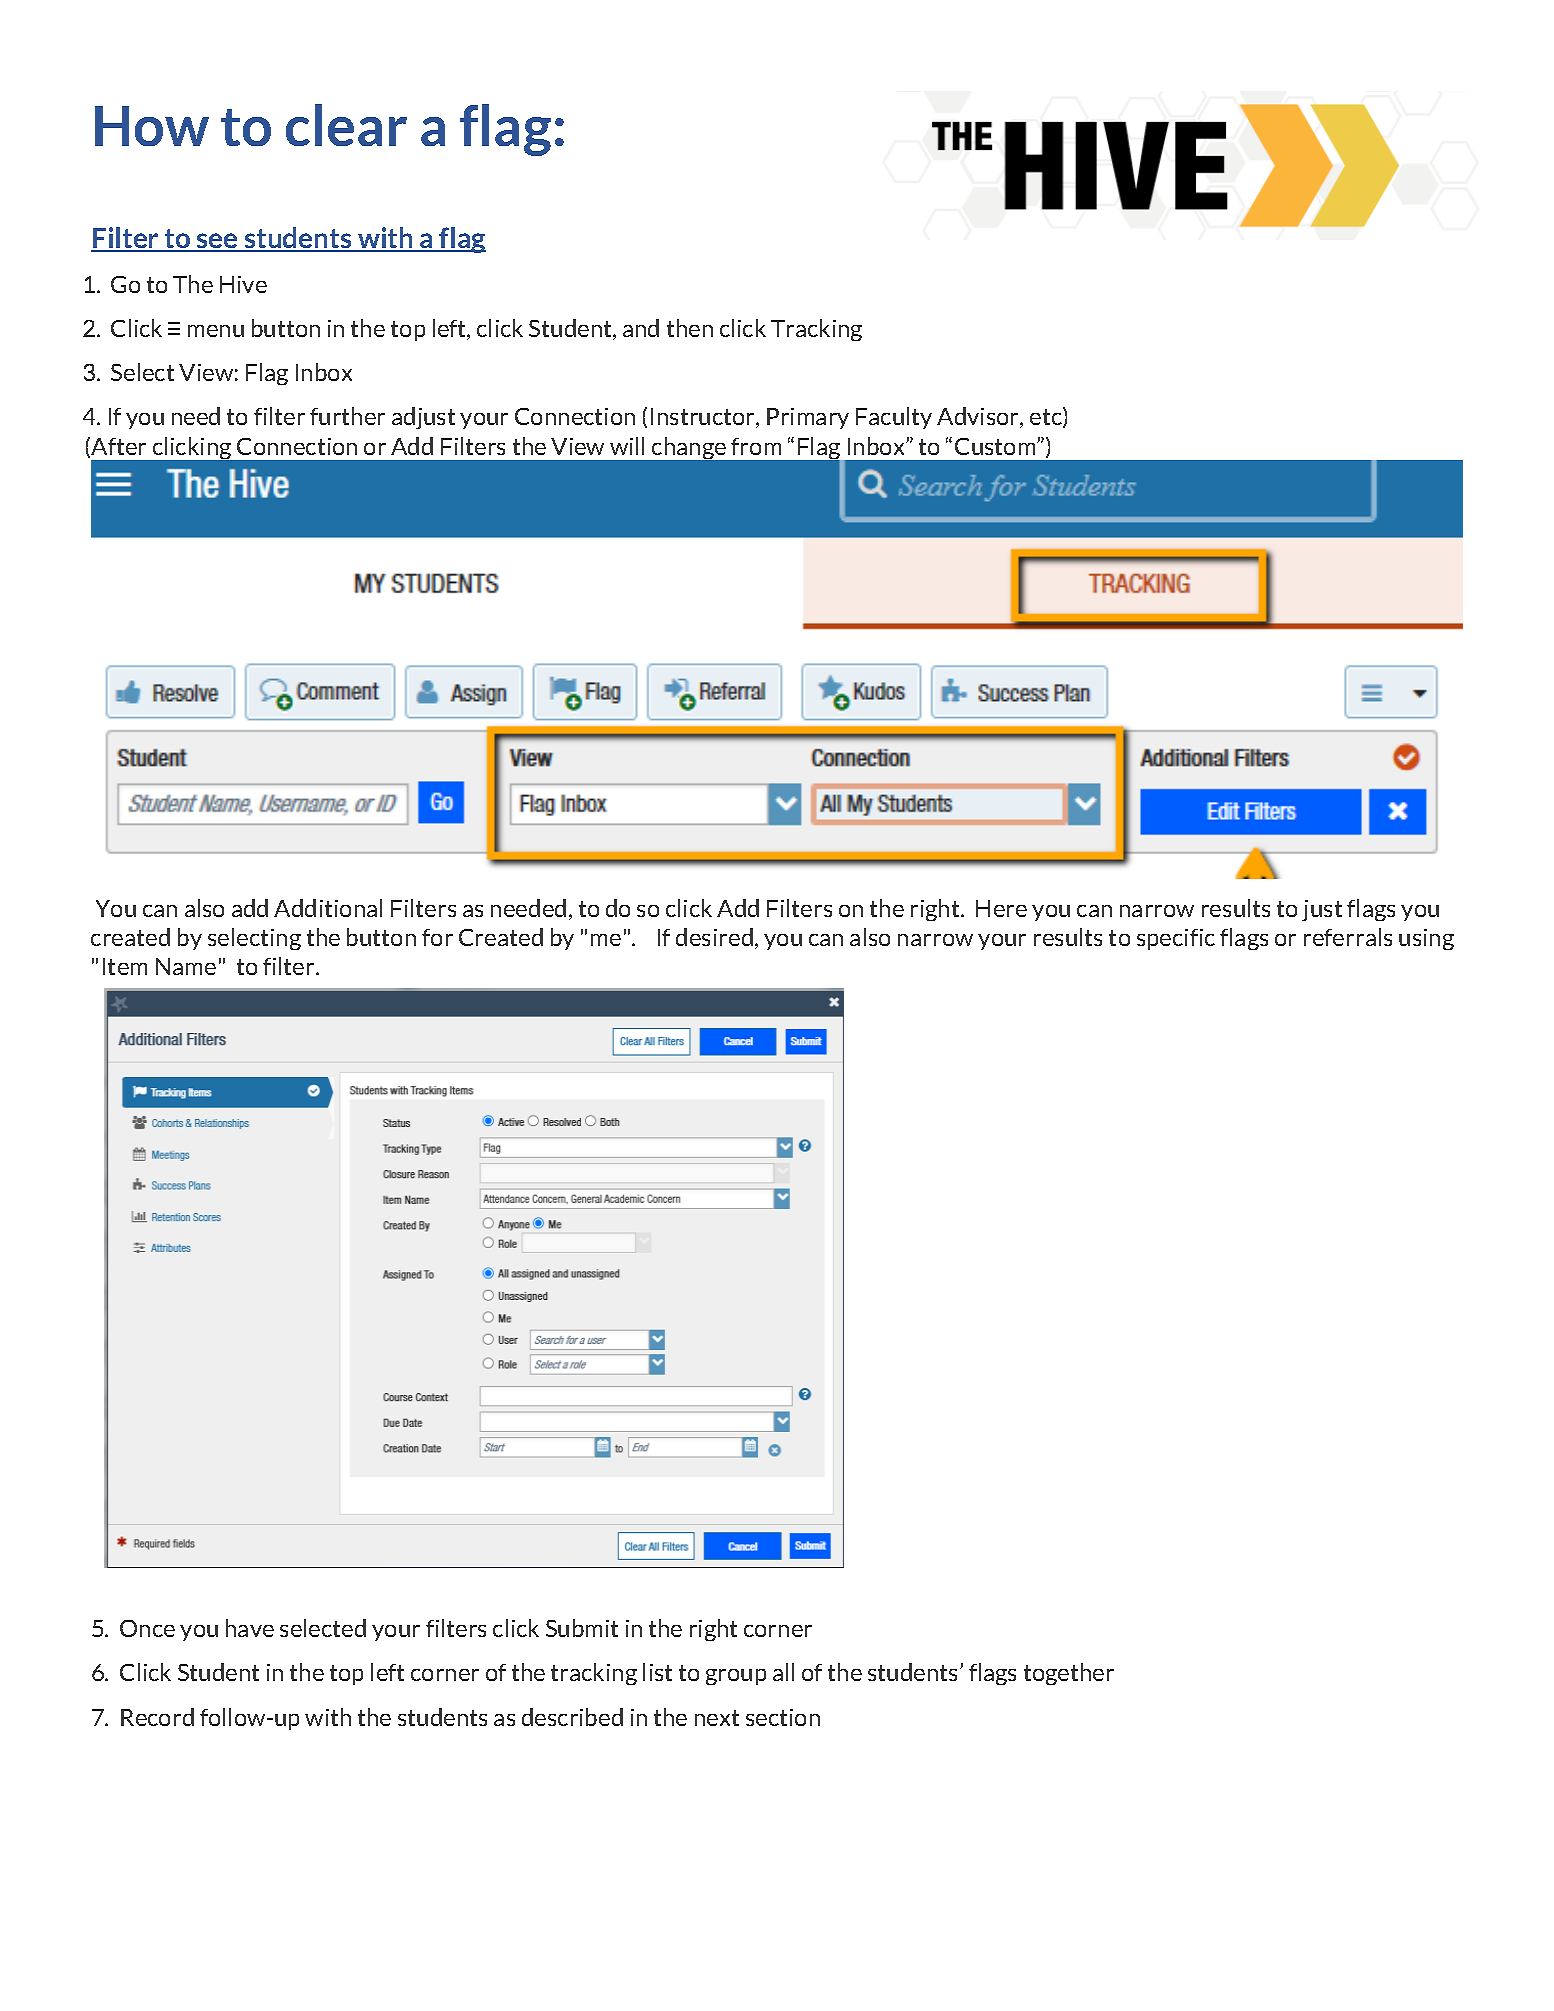 The height and width of the document is (2011, 1554). Describe the element at coordinates (1069, 1674) in the document. I see `together` at that location.
